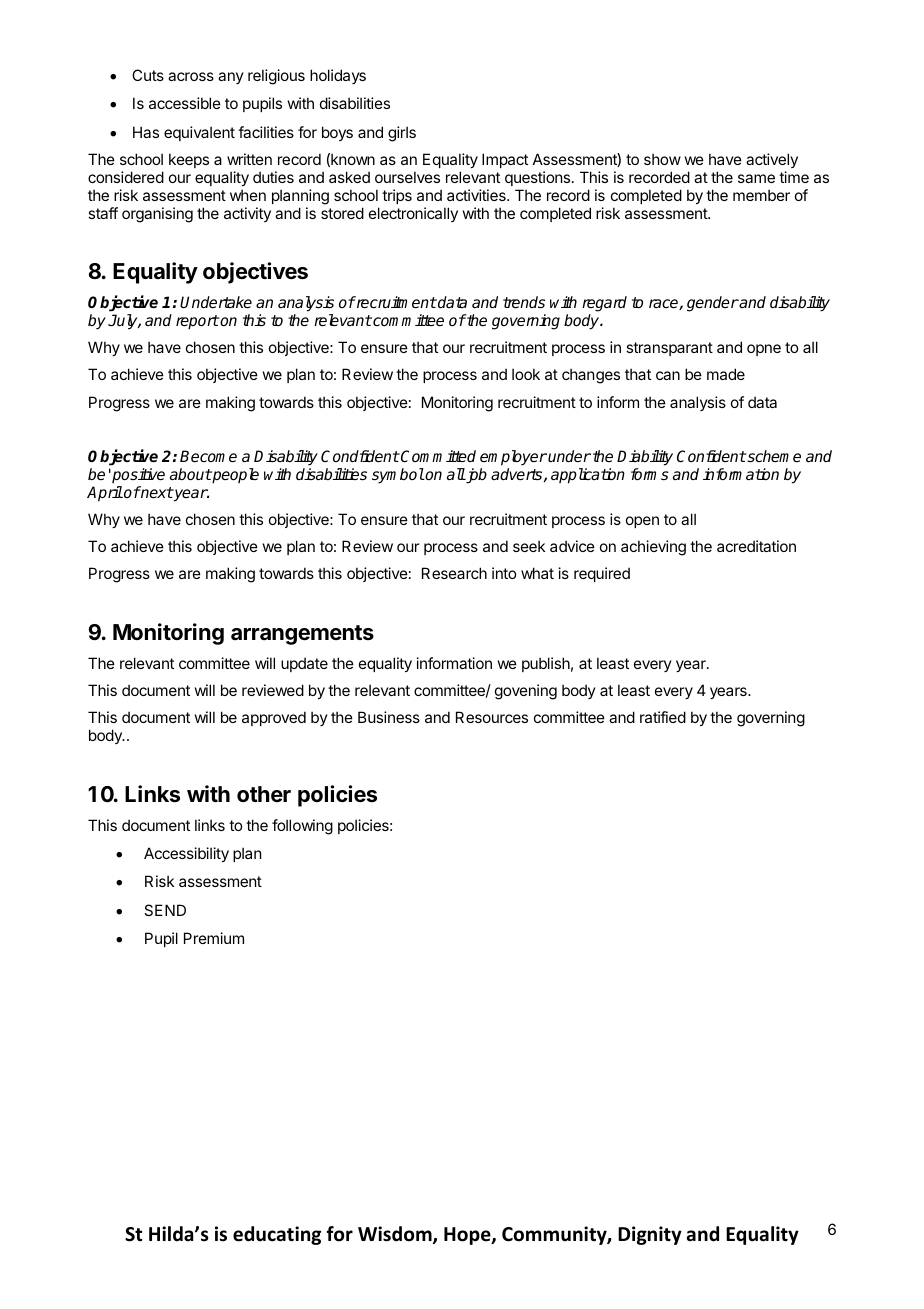 Image resolution: width=924 pixels, height=1309 pixels. I want to click on girls, so click(402, 134).
